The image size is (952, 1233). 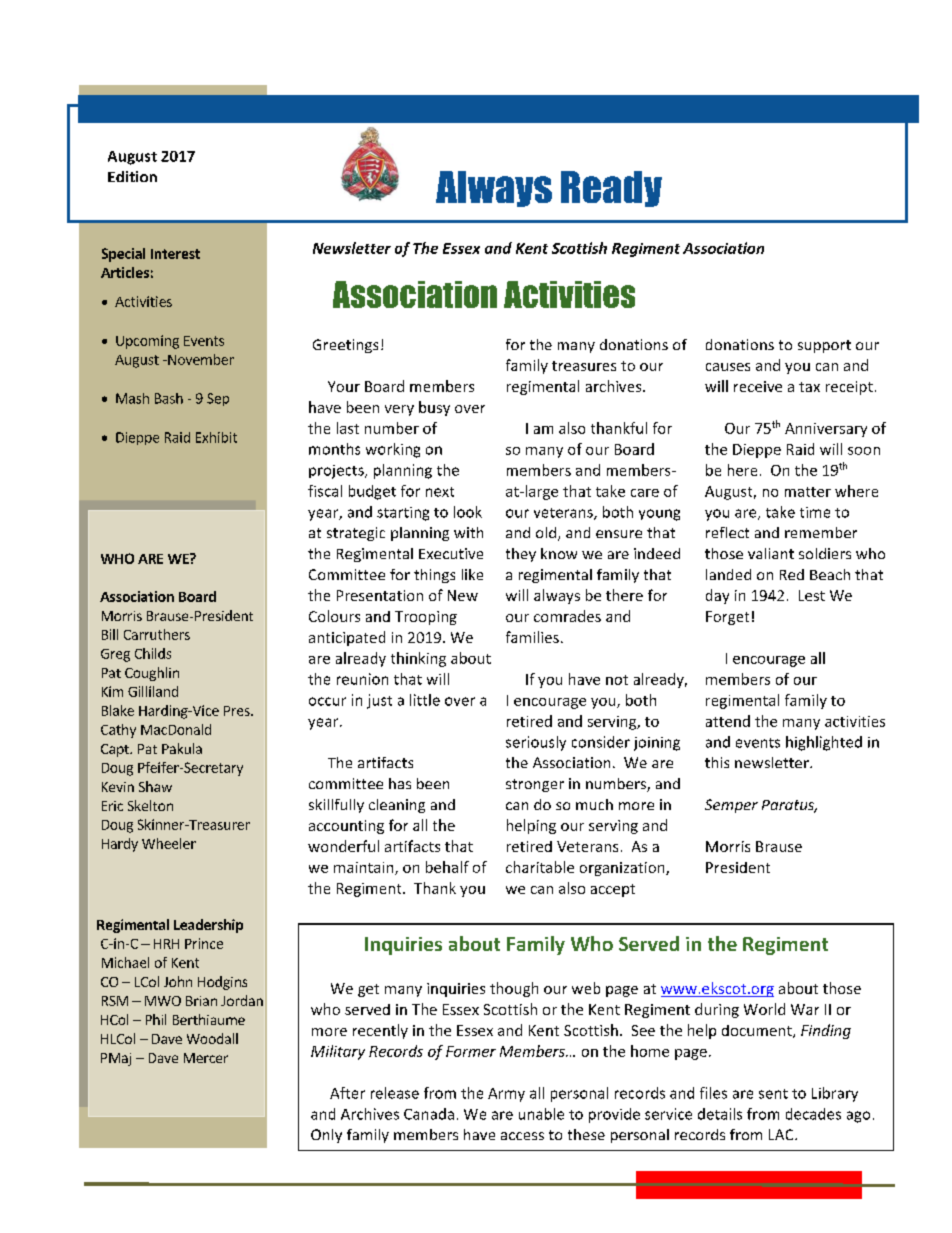 I want to click on Interest, so click(x=175, y=254).
